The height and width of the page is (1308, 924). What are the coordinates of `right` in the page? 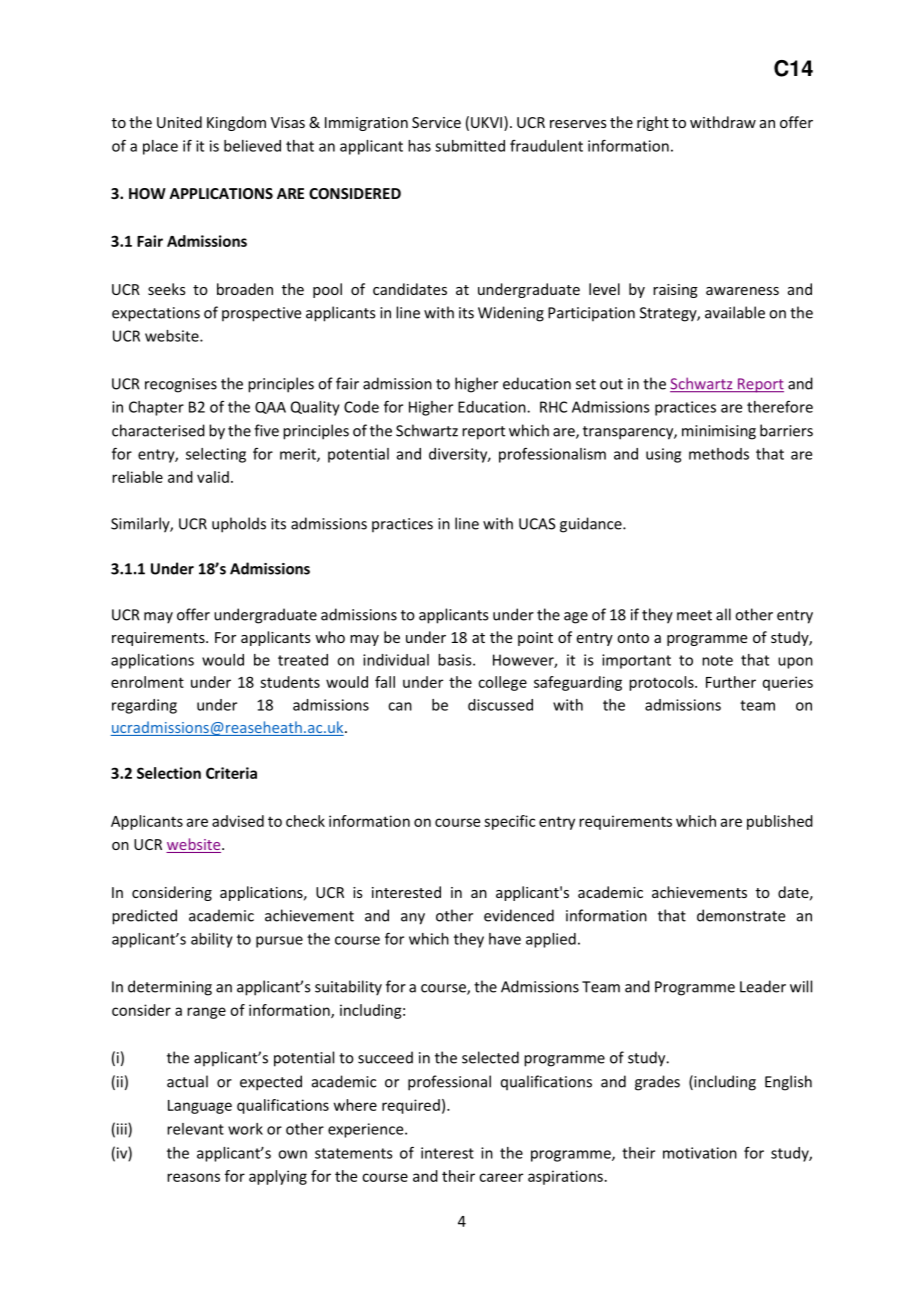 It's located at (653, 123).
